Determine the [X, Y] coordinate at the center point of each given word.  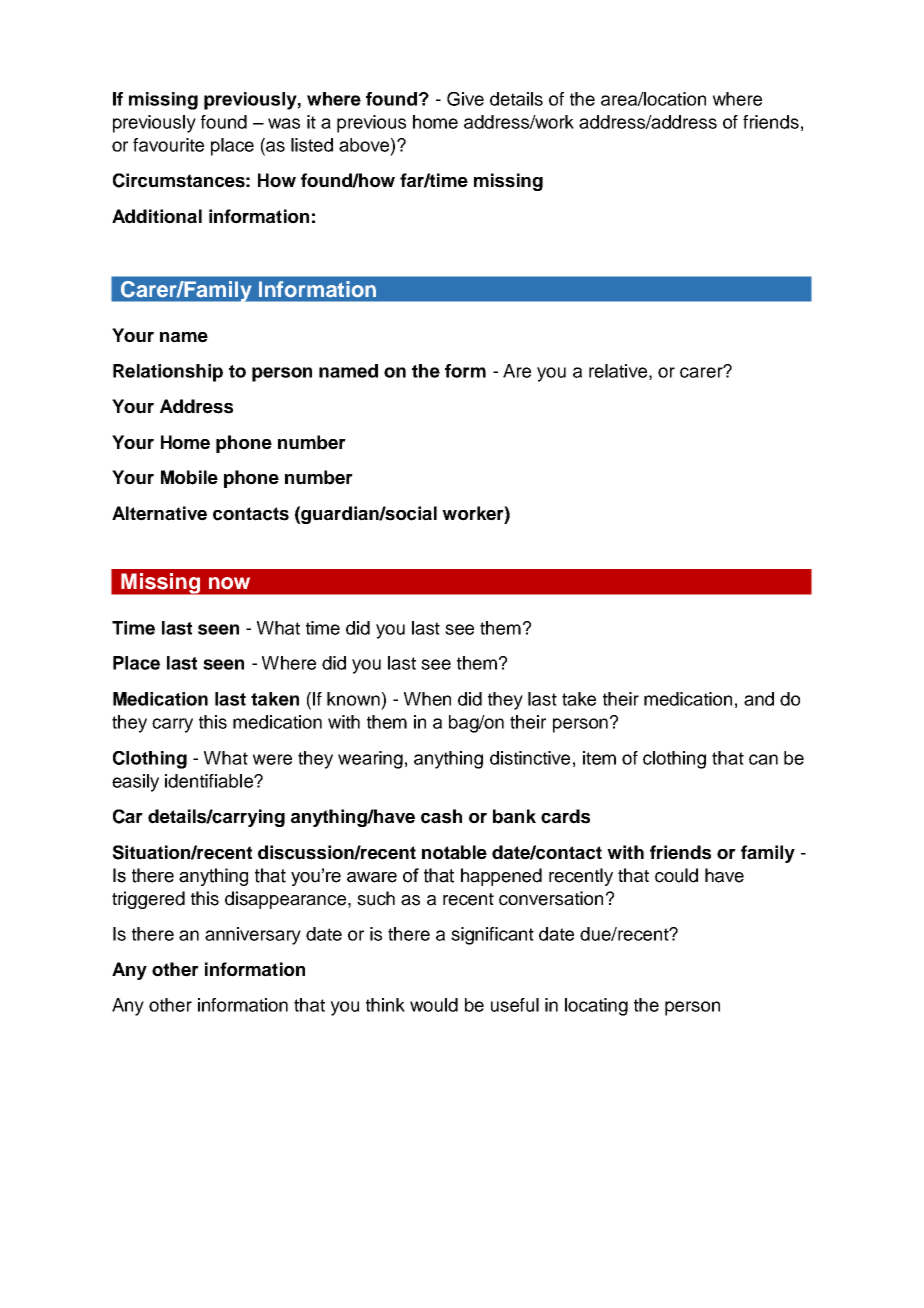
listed [312, 145]
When [427, 699]
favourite [168, 145]
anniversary [253, 936]
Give [465, 99]
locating [596, 1007]
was [284, 123]
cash [441, 816]
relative [618, 371]
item [599, 758]
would [434, 1005]
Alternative [159, 513]
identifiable [210, 781]
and [759, 699]
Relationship [168, 373]
